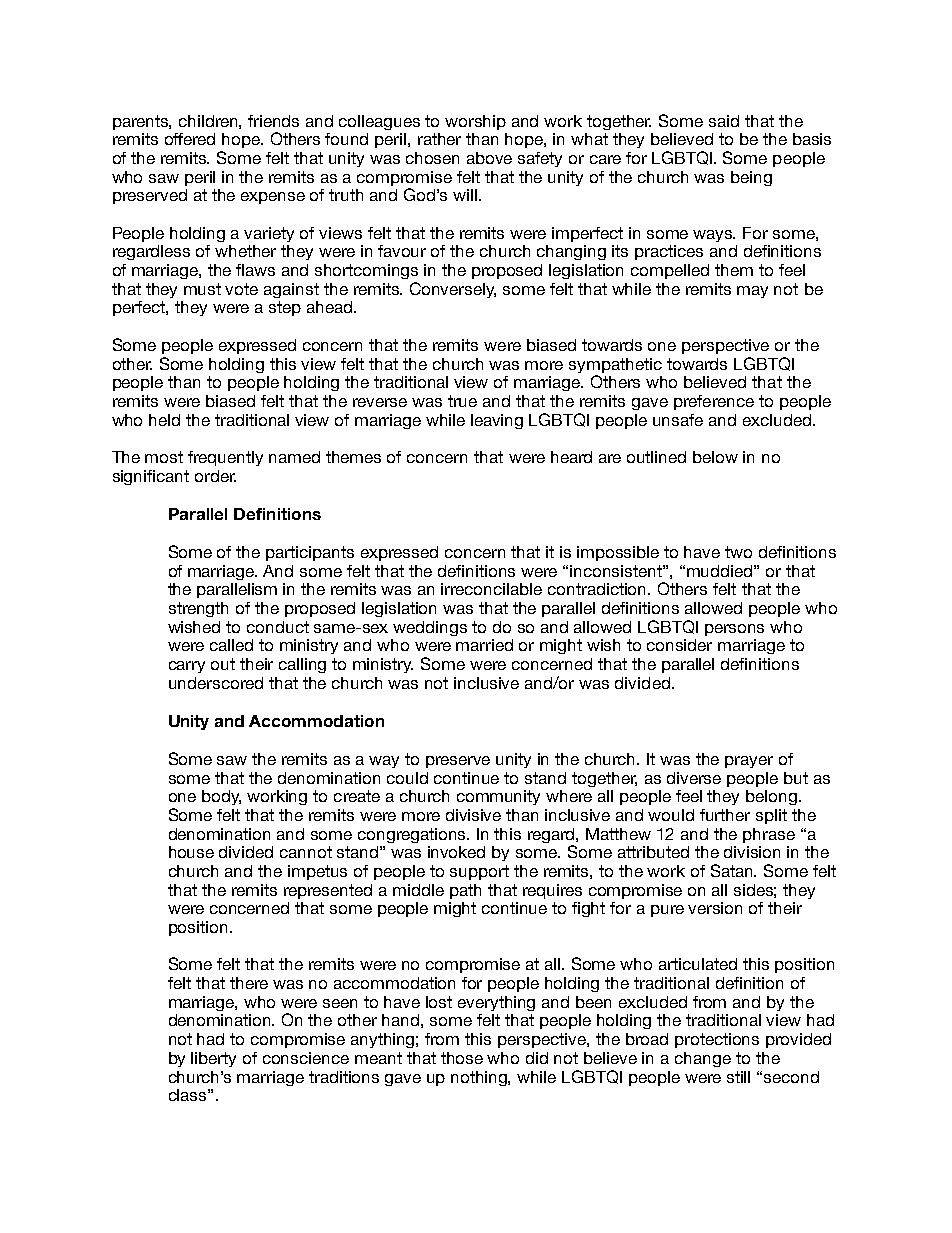 The height and width of the screenshot is (1233, 952). I want to click on leaving, so click(497, 421).
